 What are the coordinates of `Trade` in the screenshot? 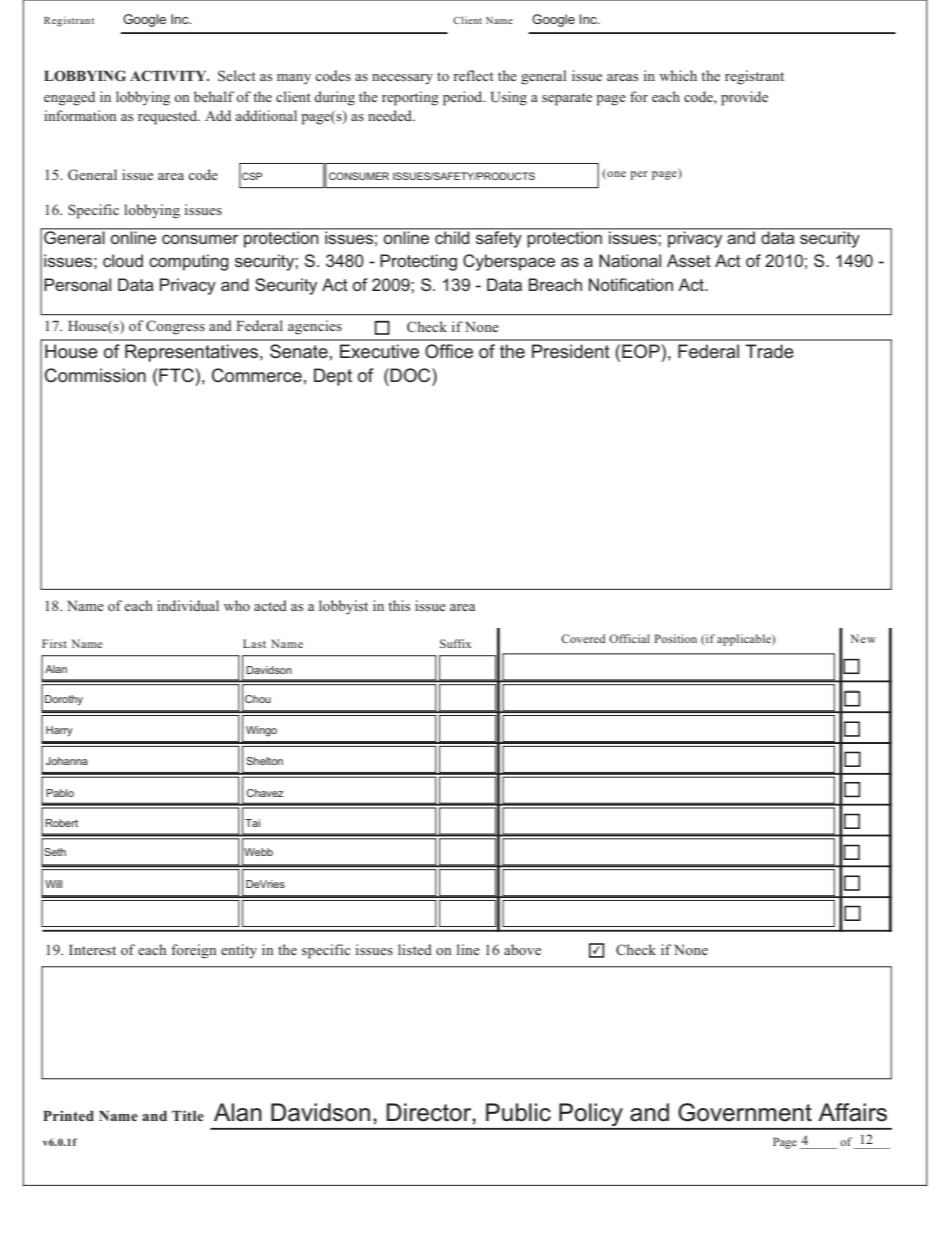 It's located at (769, 351).
